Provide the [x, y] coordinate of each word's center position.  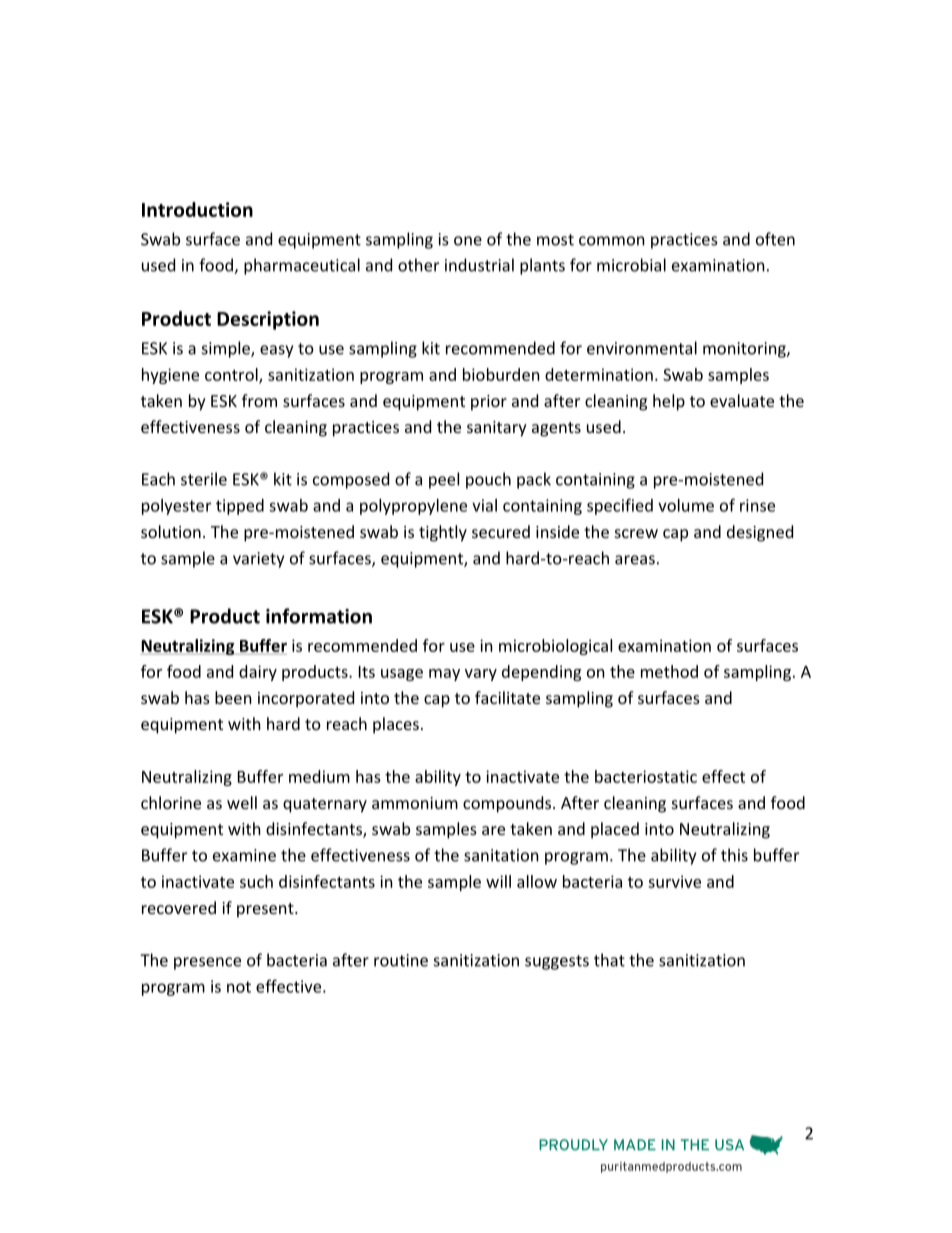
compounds [508, 804]
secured [501, 531]
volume [686, 505]
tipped [240, 507]
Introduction [197, 209]
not [239, 987]
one [468, 241]
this [734, 855]
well [242, 802]
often [775, 239]
